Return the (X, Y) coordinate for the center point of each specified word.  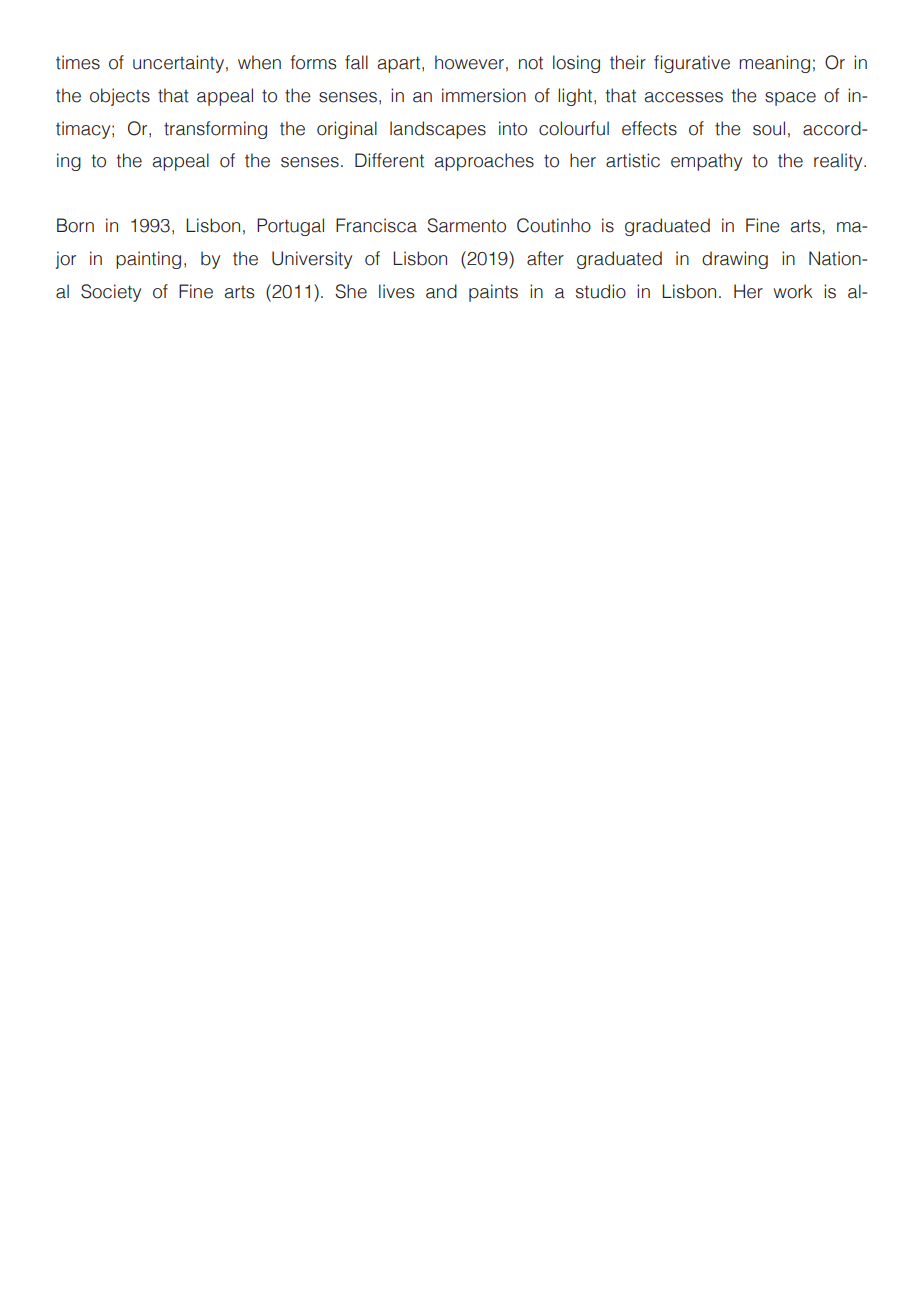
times (78, 62)
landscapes (438, 130)
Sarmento (466, 225)
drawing (735, 260)
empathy (706, 162)
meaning (774, 64)
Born (75, 225)
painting (148, 260)
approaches (484, 162)
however (469, 62)
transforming (215, 130)
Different (389, 160)
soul (769, 128)
